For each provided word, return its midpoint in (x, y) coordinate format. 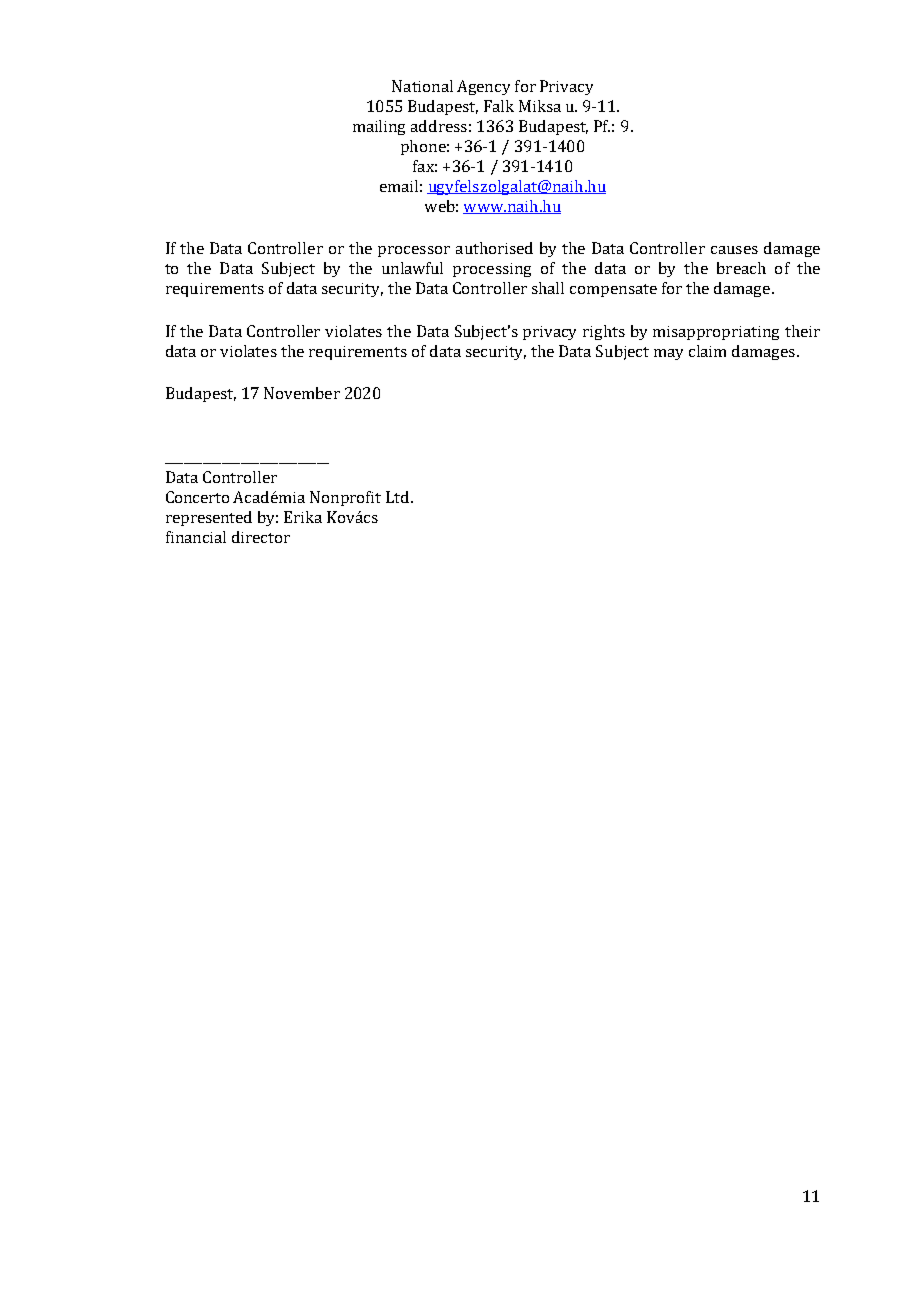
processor (414, 251)
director (261, 537)
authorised (494, 248)
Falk (499, 106)
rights (604, 332)
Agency (483, 87)
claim (707, 351)
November (302, 393)
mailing (379, 127)
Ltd (397, 497)
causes (734, 250)
